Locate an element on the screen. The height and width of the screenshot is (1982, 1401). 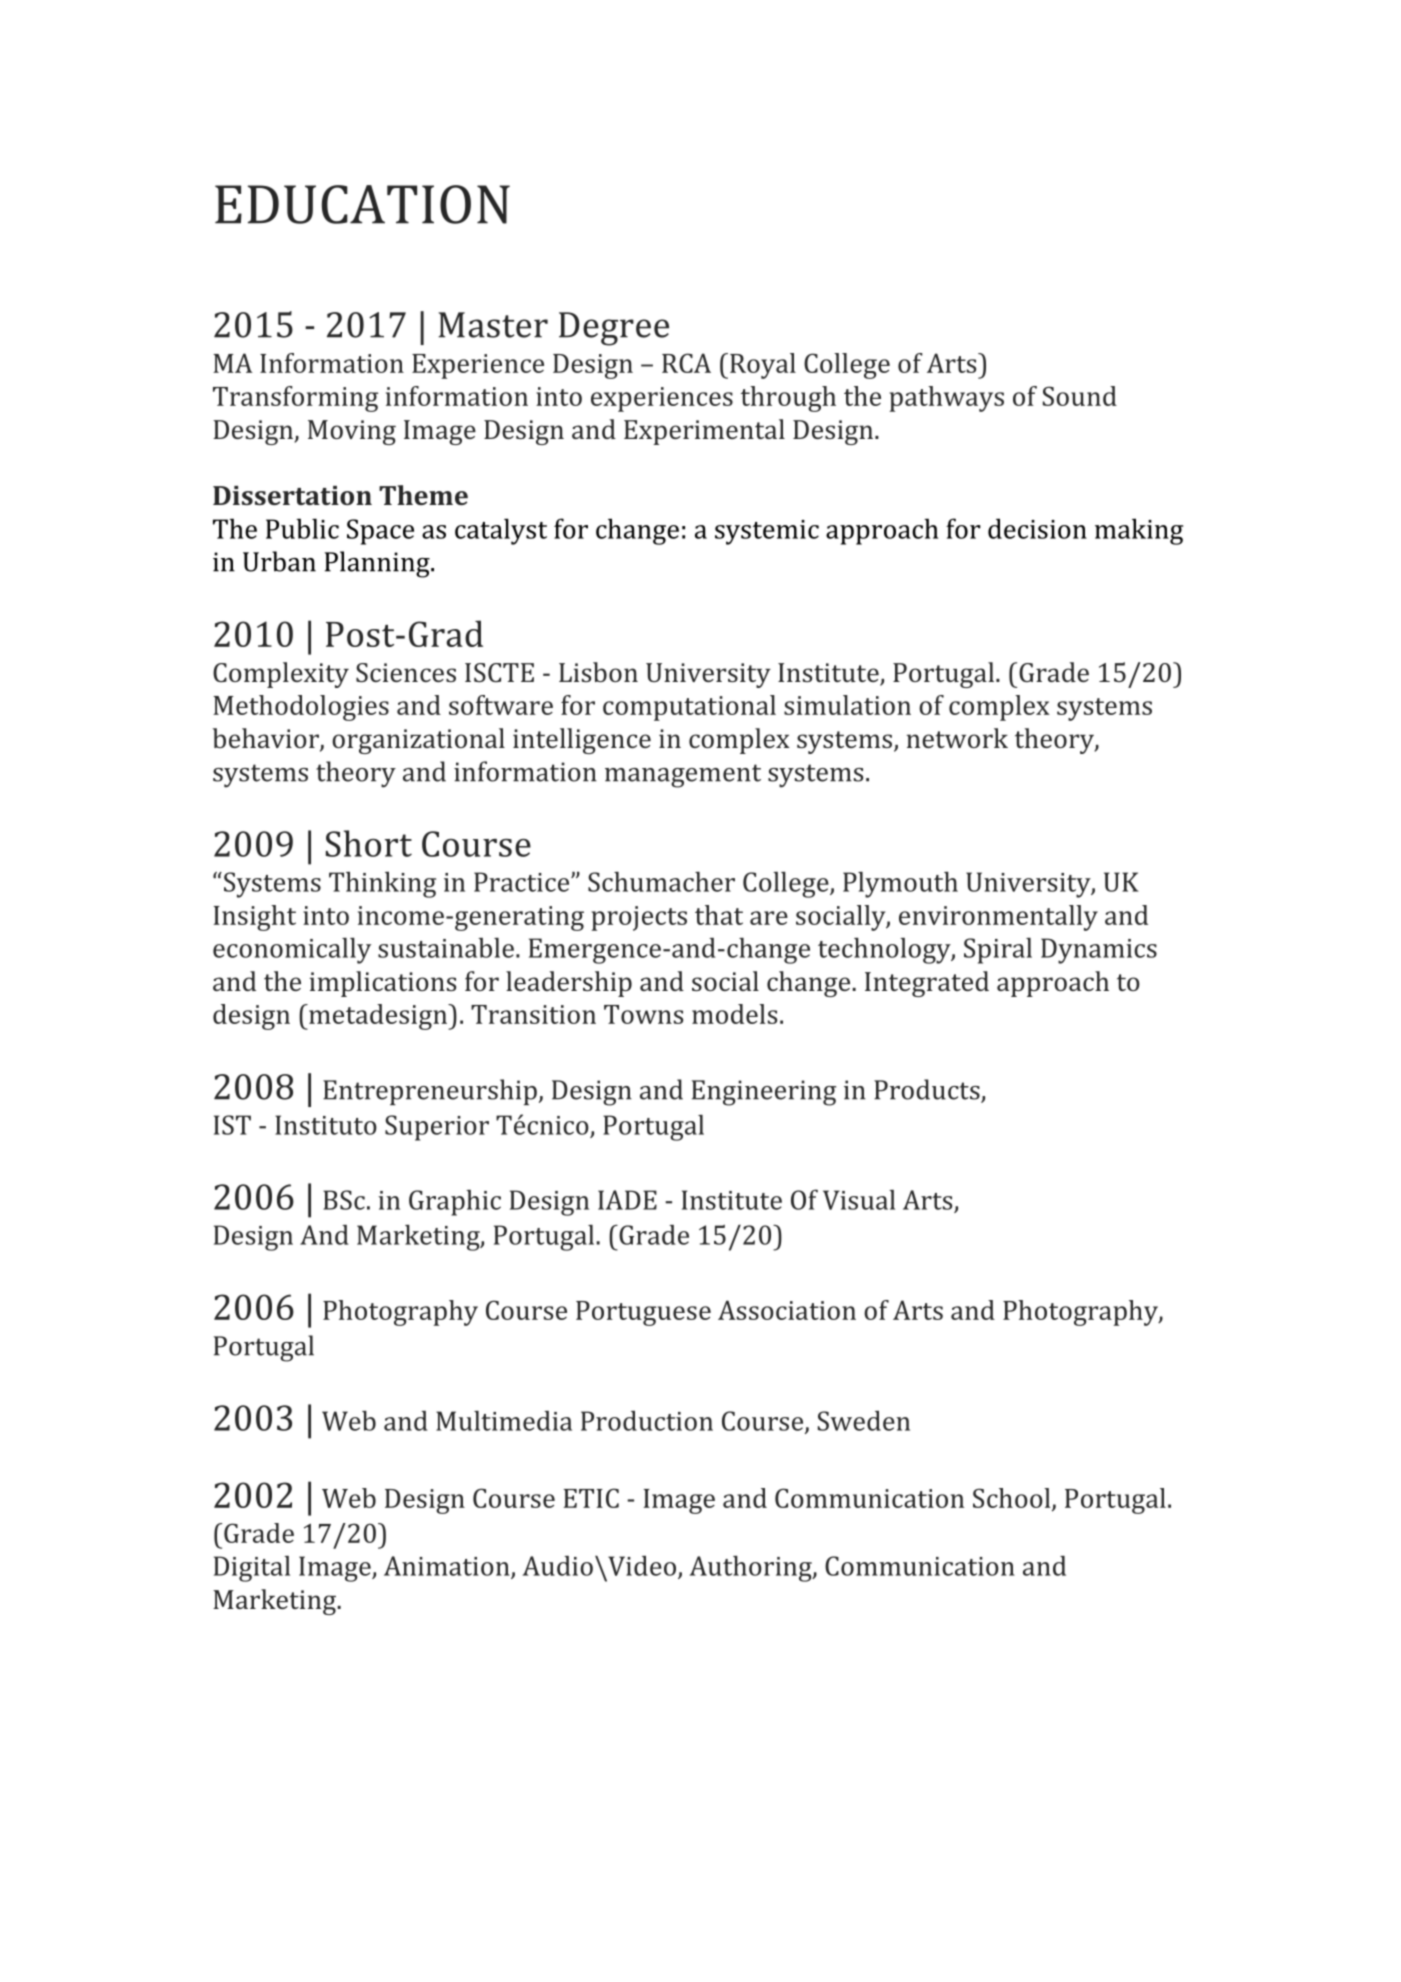
Authoring is located at coordinates (752, 1568).
